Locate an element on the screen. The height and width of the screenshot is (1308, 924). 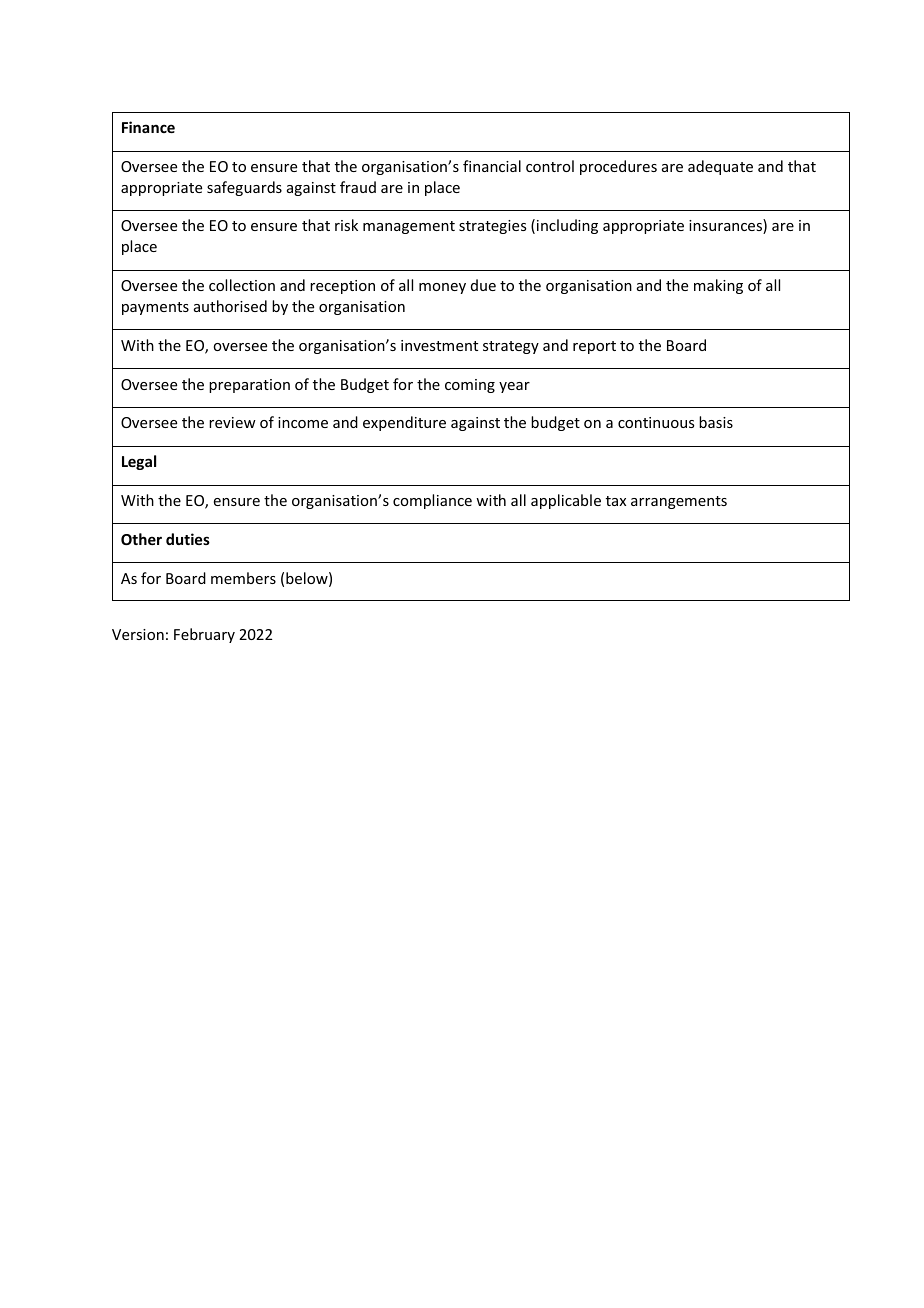
February is located at coordinates (204, 635).
